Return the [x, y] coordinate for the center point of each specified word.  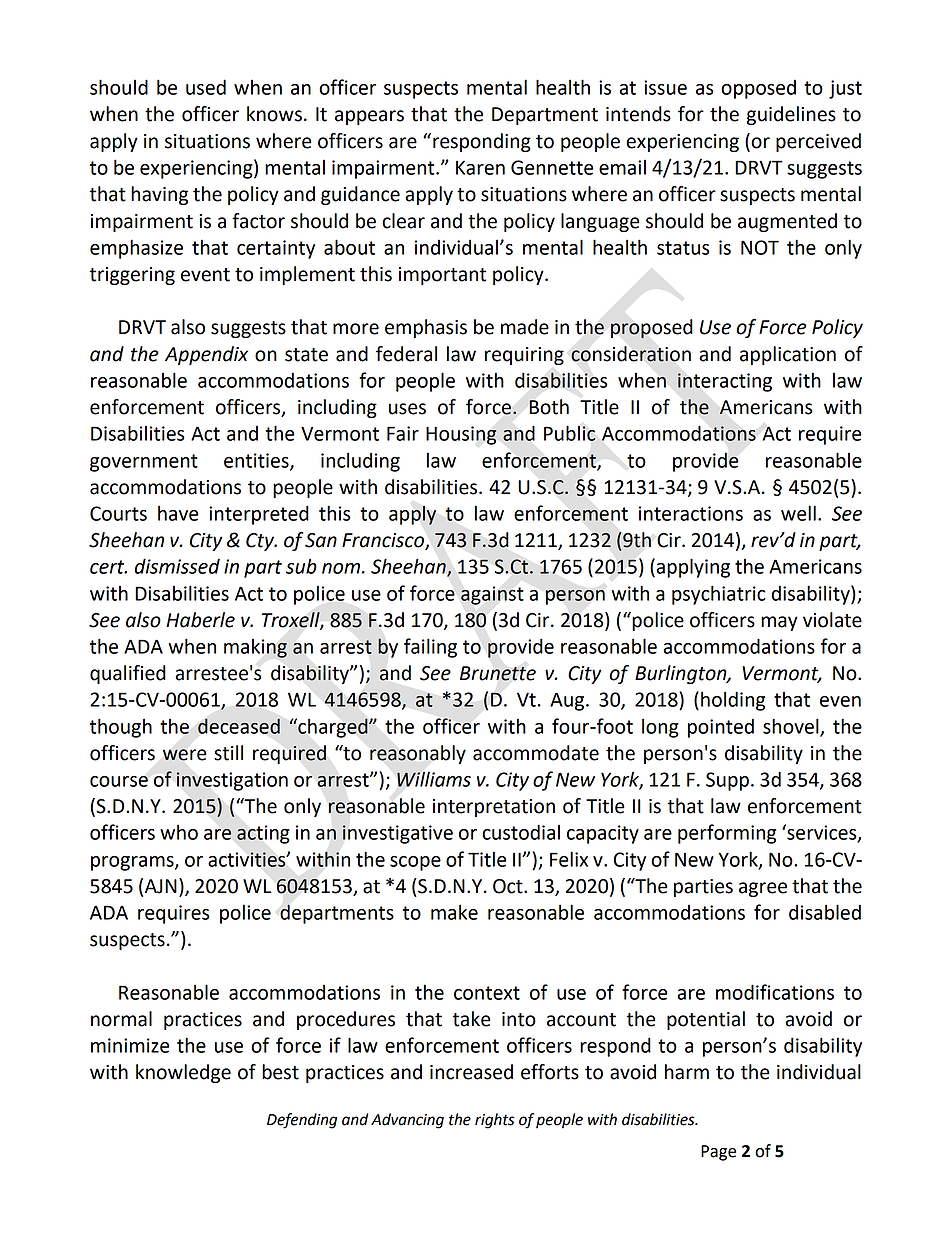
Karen [480, 168]
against [492, 595]
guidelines [791, 115]
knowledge [183, 1073]
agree [763, 889]
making [255, 648]
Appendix [206, 355]
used [206, 87]
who [179, 832]
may [779, 623]
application [788, 355]
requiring [524, 356]
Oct [509, 886]
